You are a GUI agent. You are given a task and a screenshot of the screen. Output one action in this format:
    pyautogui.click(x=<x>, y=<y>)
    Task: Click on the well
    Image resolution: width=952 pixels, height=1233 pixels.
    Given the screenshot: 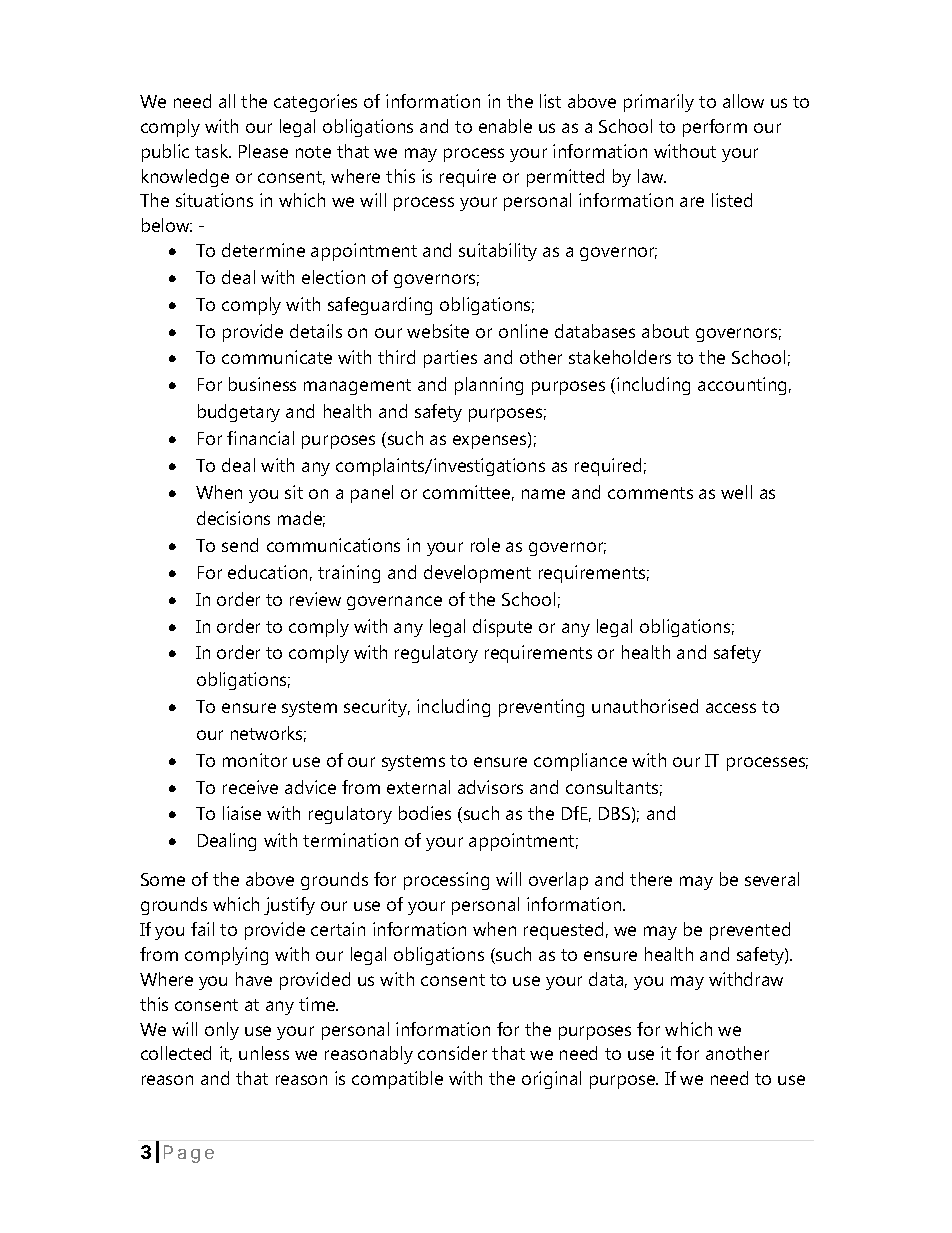 What is the action you would take?
    pyautogui.click(x=736, y=492)
